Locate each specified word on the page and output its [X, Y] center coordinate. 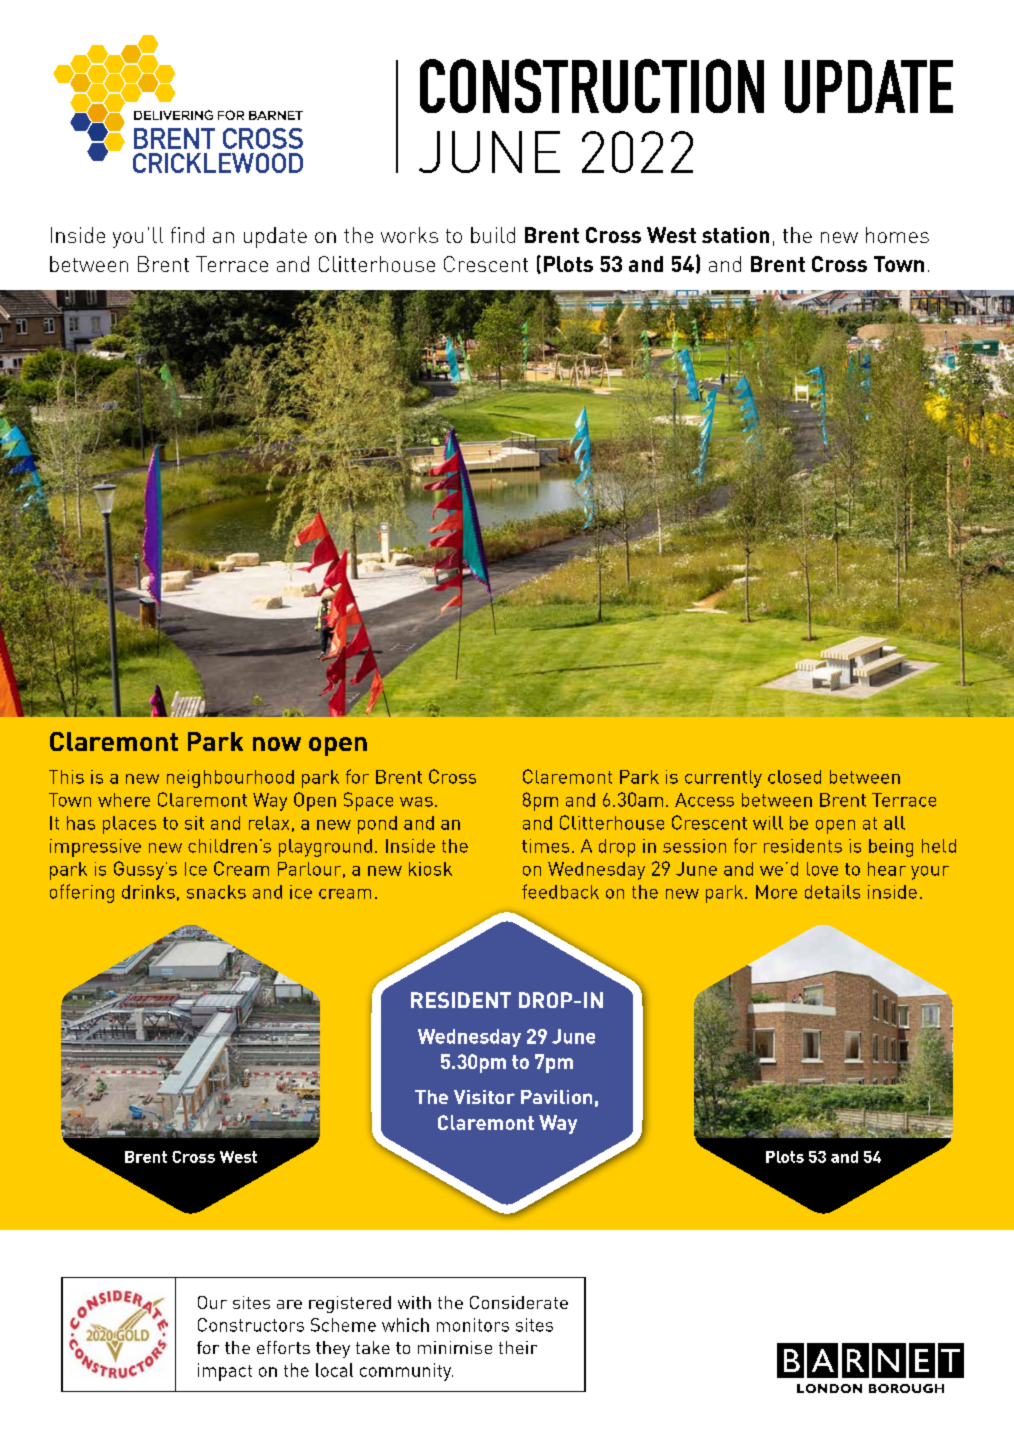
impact [225, 1372]
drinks [148, 892]
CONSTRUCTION [592, 86]
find [187, 235]
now [277, 744]
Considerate [519, 1302]
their [518, 1347]
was [416, 802]
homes [897, 235]
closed [794, 777]
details [832, 892]
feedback [560, 891]
